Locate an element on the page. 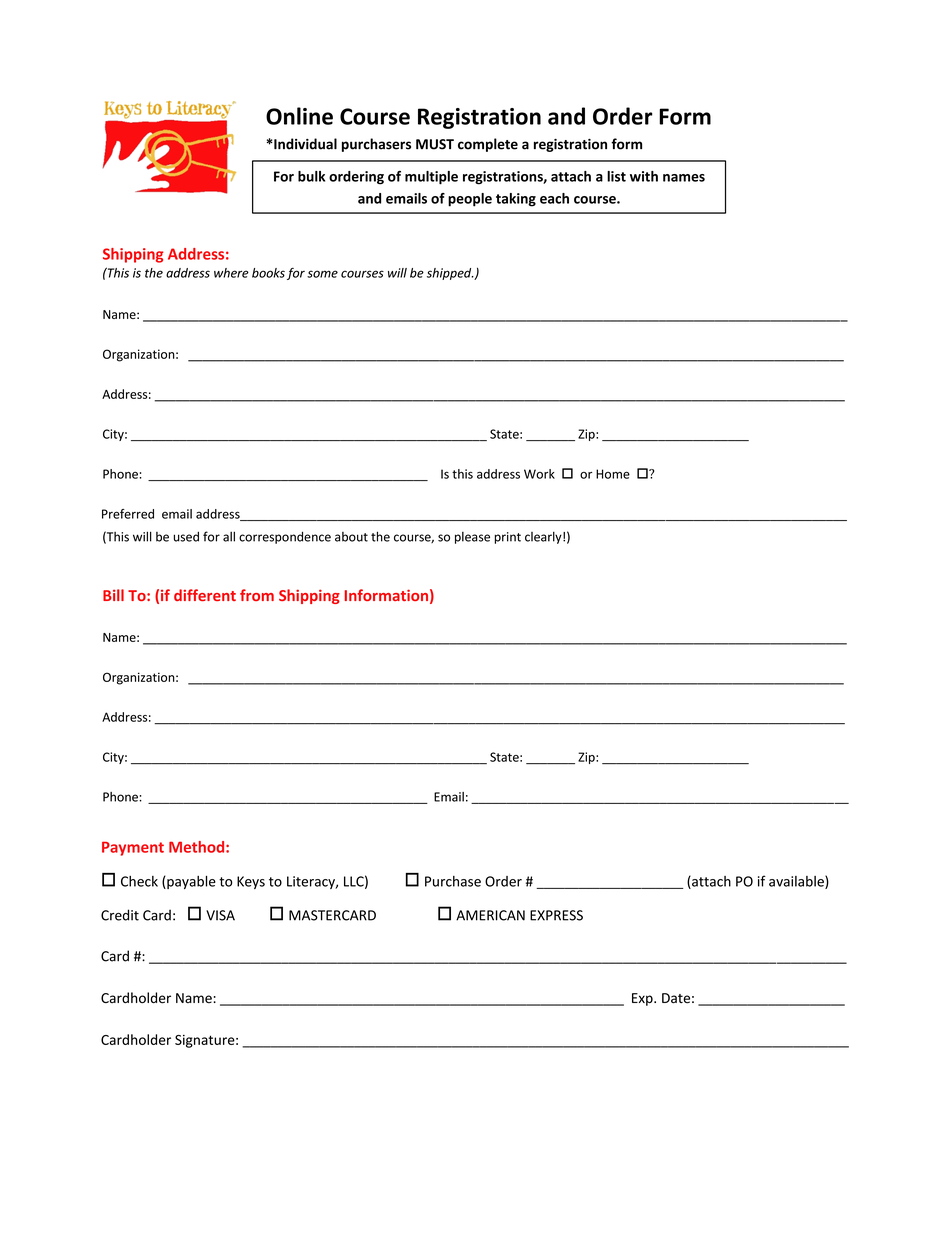 The image size is (952, 1233). list is located at coordinates (616, 176).
